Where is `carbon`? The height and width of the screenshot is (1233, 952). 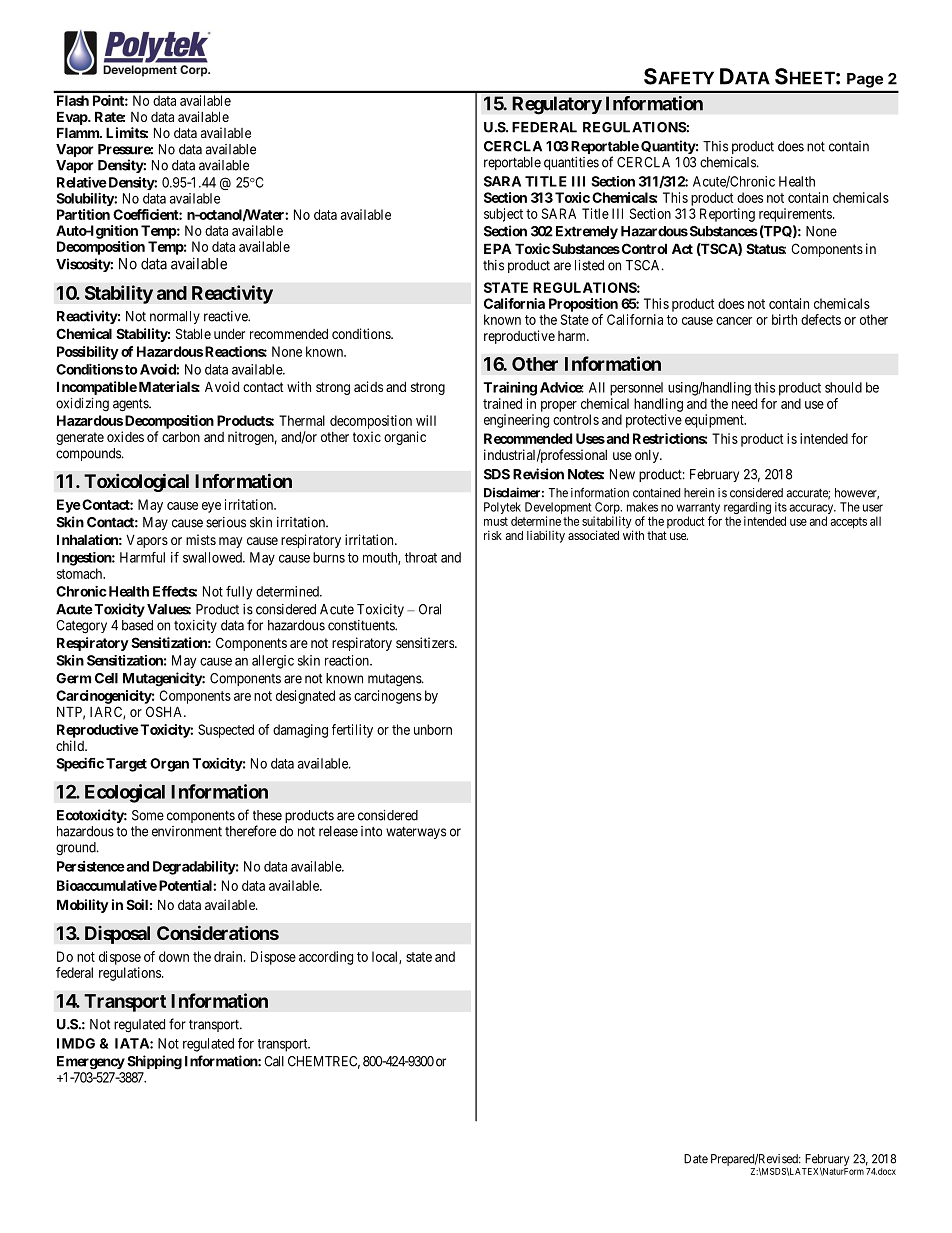 carbon is located at coordinates (181, 436).
